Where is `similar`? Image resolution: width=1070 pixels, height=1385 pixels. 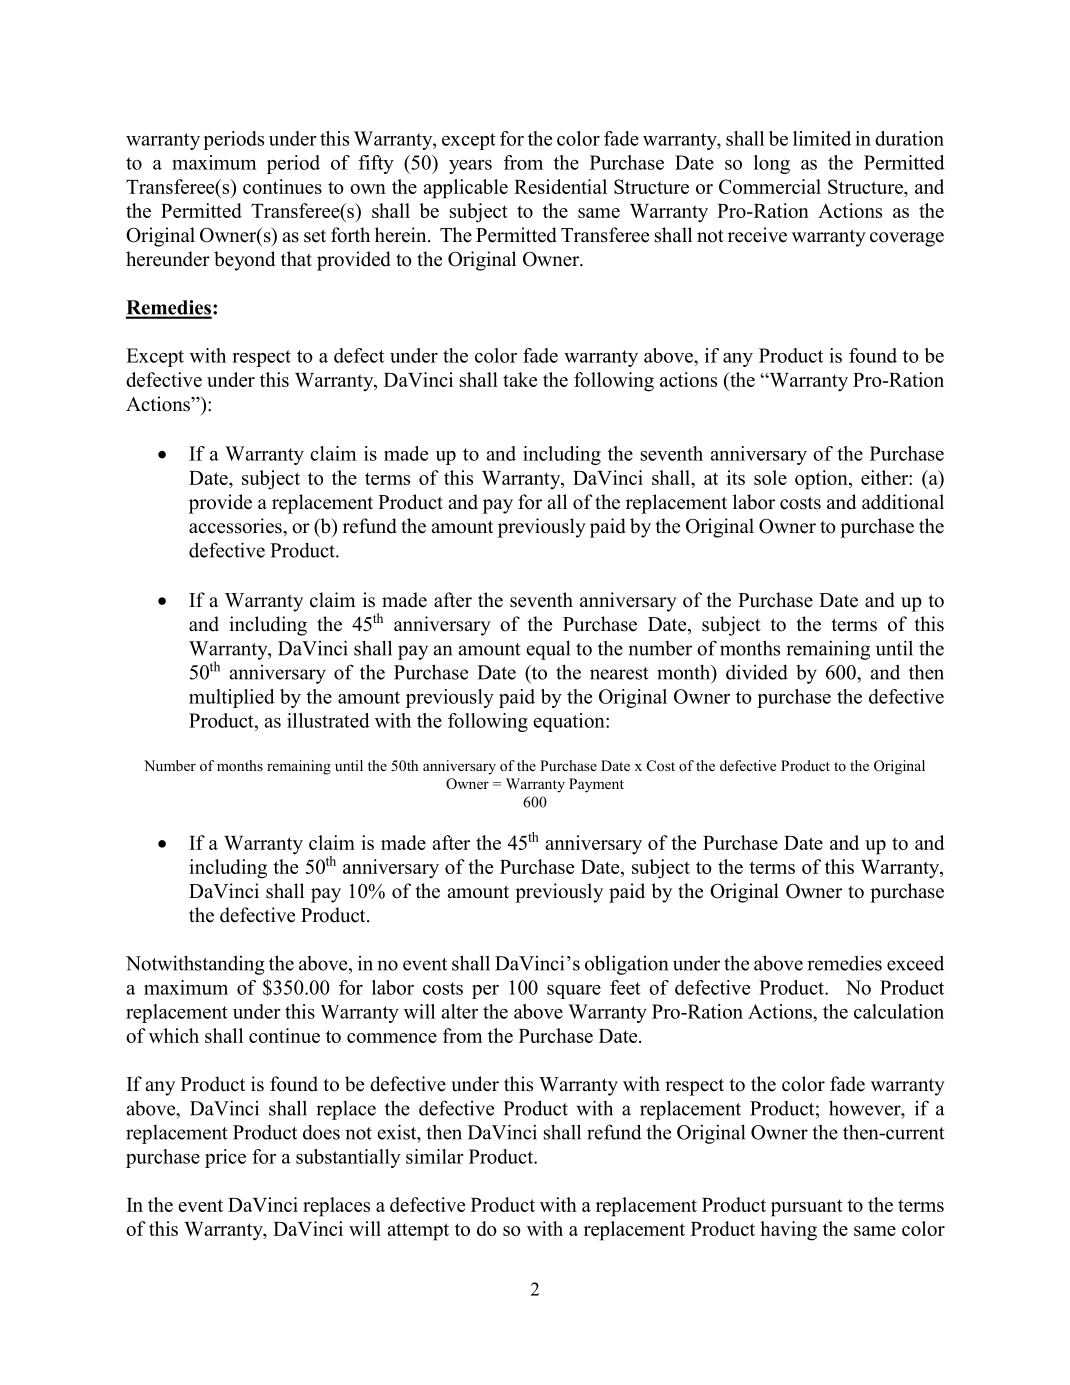
similar is located at coordinates (435, 1156).
